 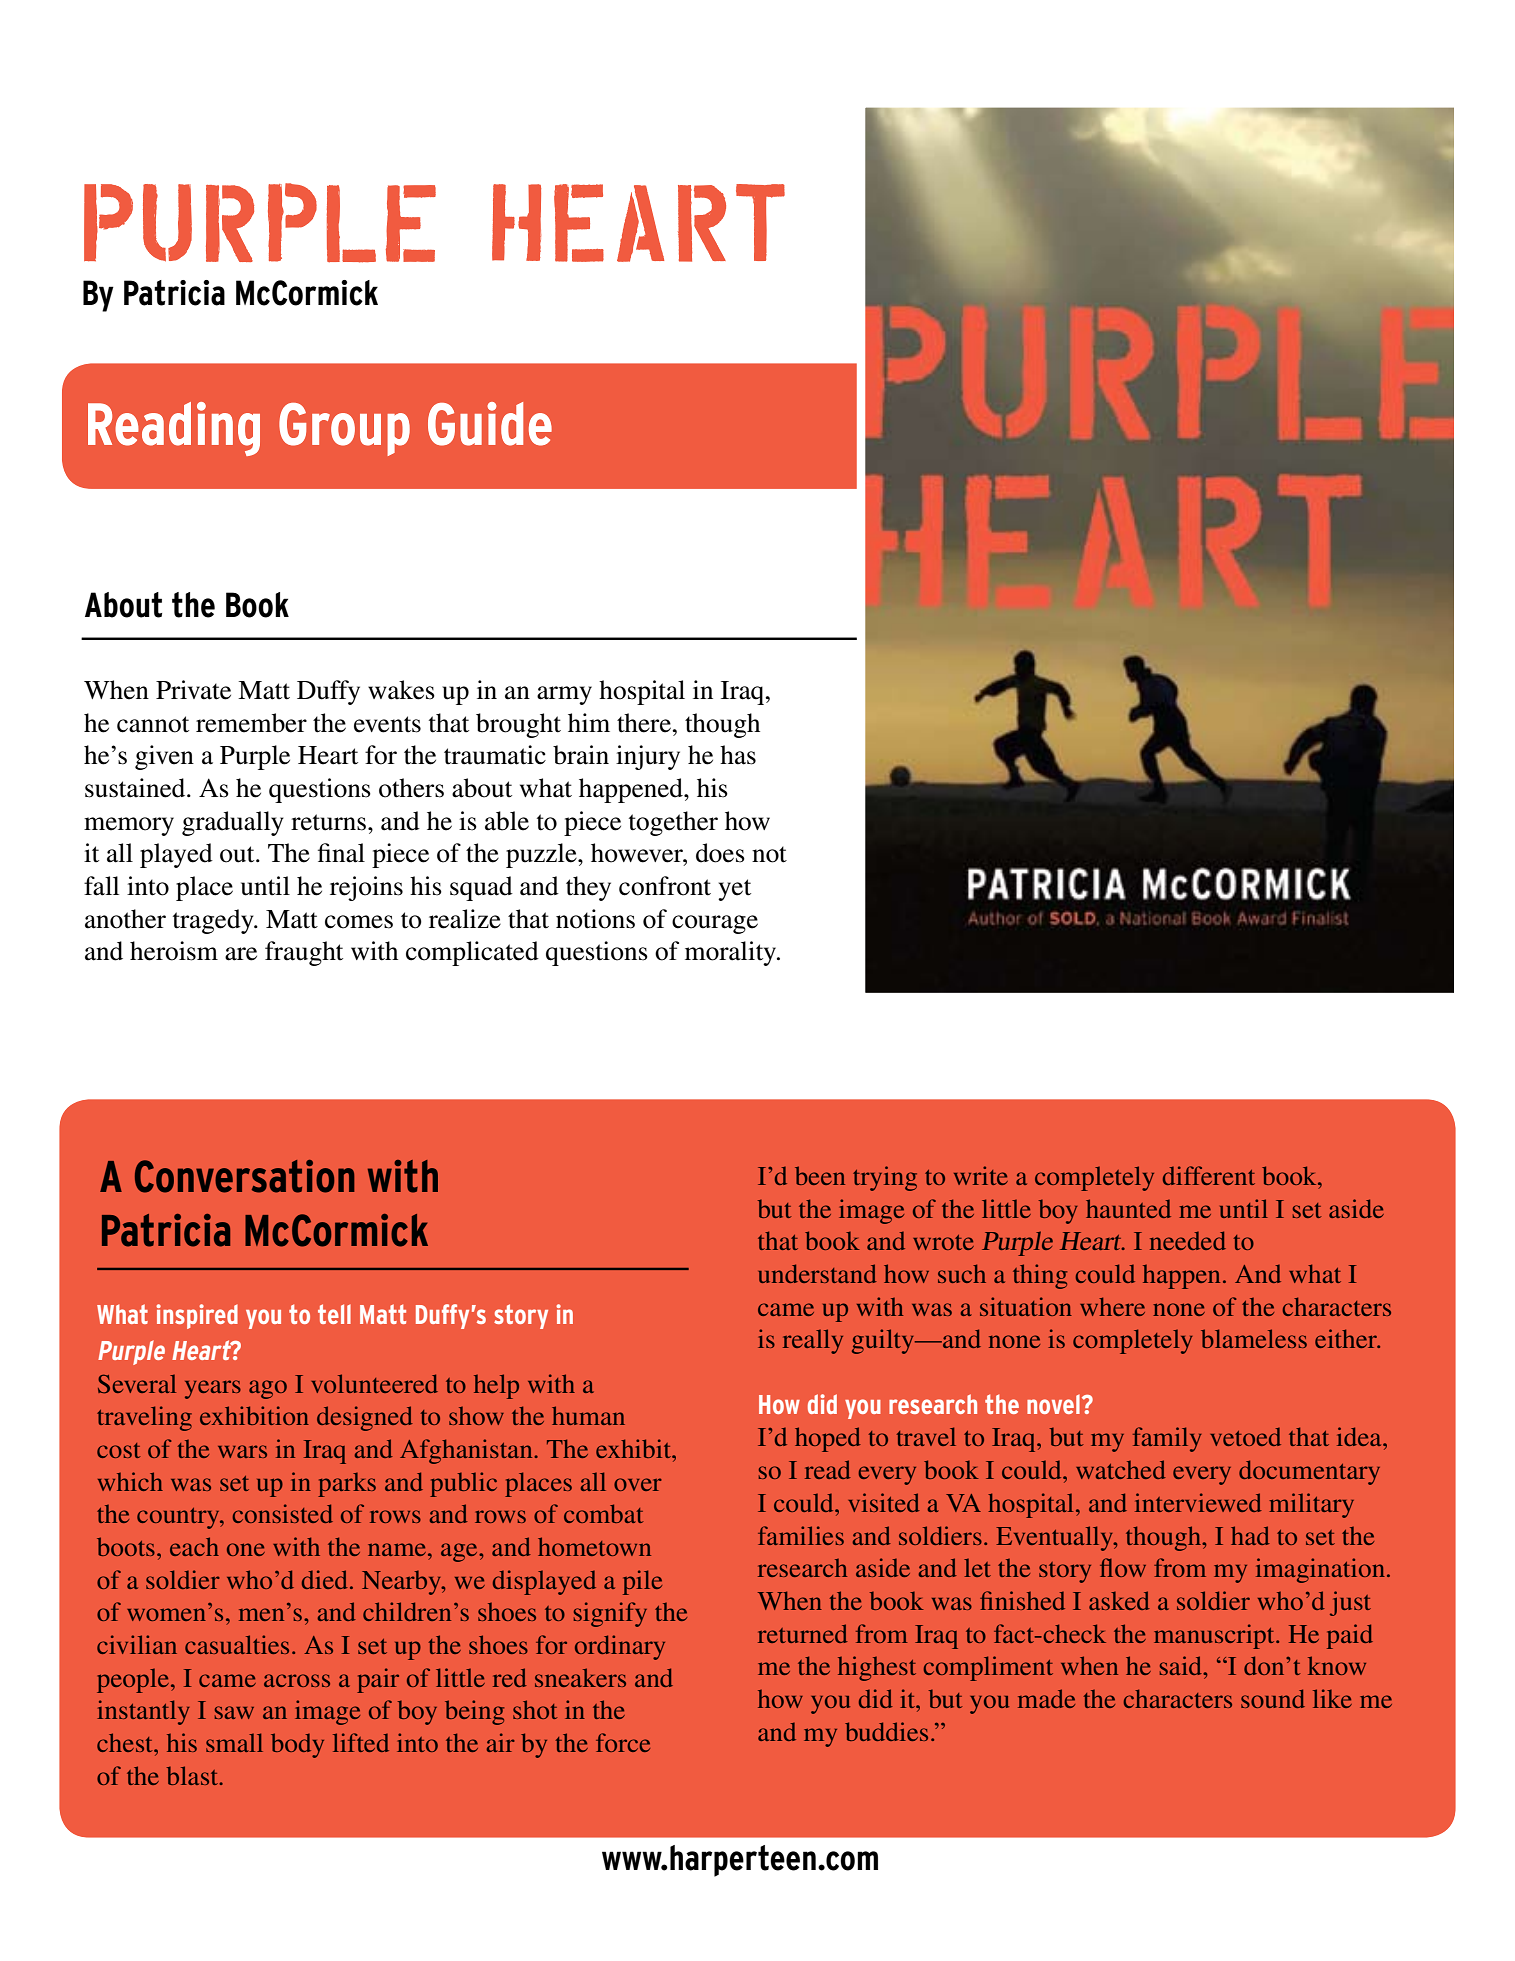 What do you see at coordinates (344, 429) in the screenshot?
I see `Group` at bounding box center [344, 429].
